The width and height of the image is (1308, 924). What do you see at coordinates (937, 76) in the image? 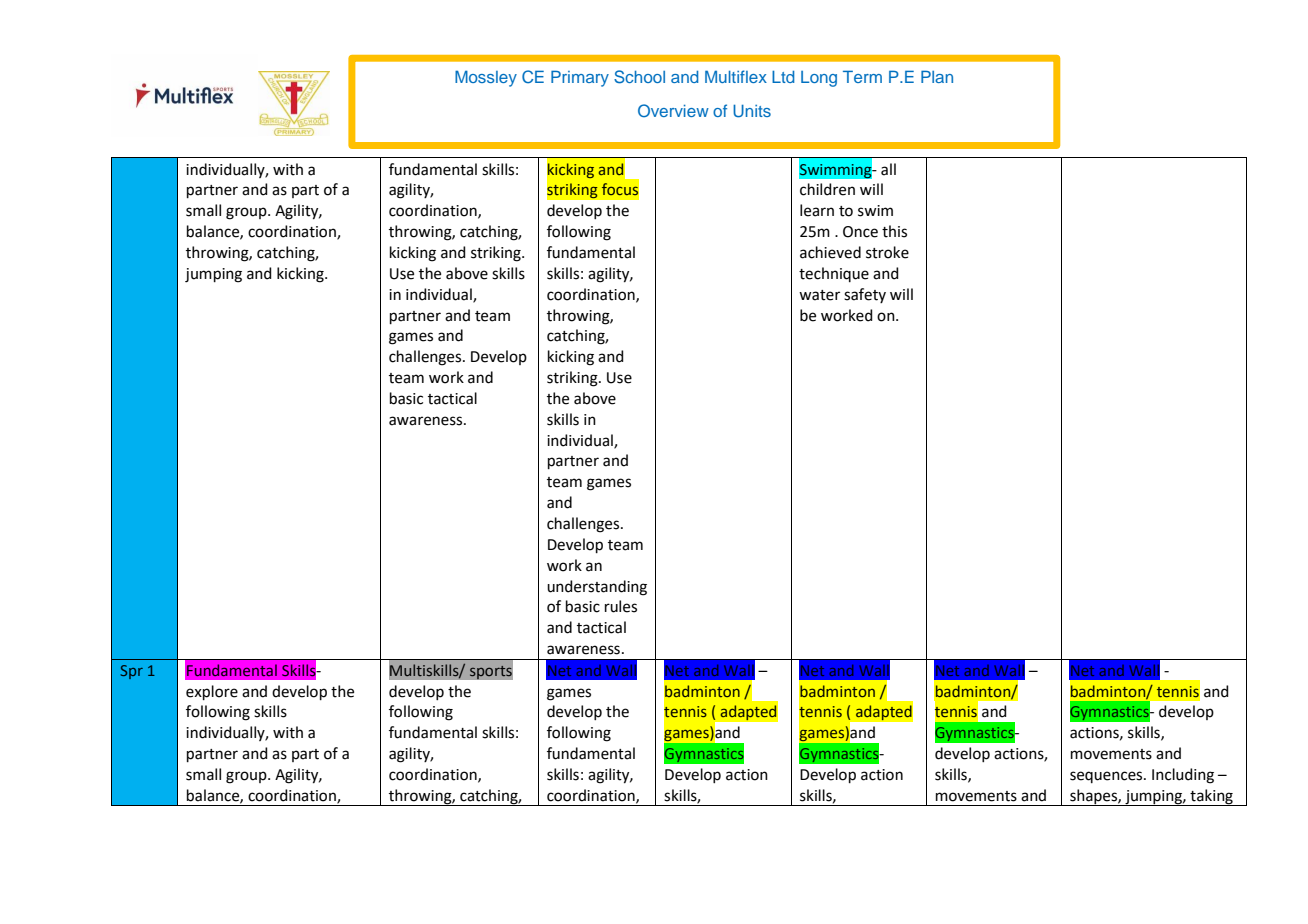
I see `Plan` at bounding box center [937, 76].
